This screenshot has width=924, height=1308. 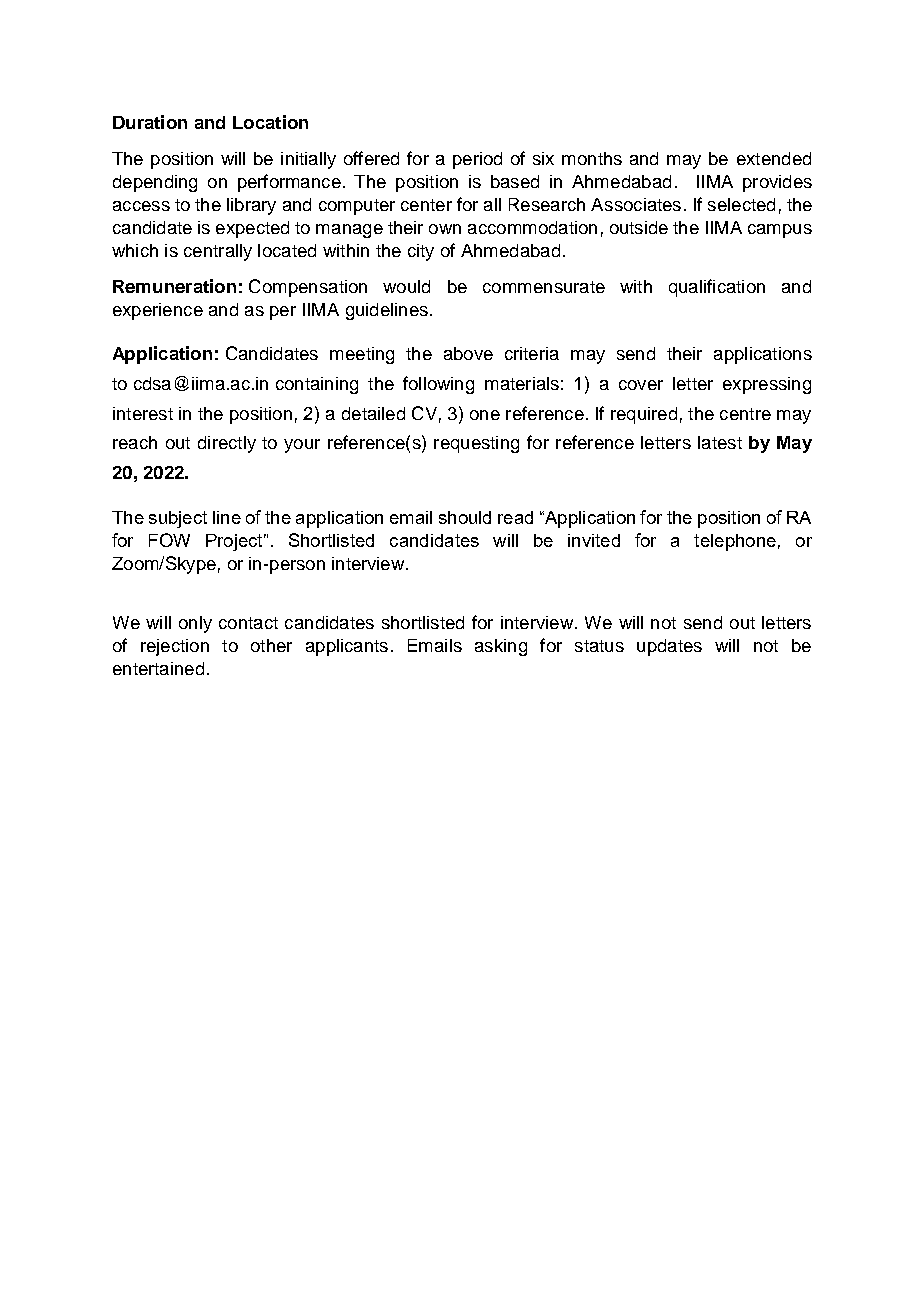 I want to click on interest, so click(x=143, y=413).
